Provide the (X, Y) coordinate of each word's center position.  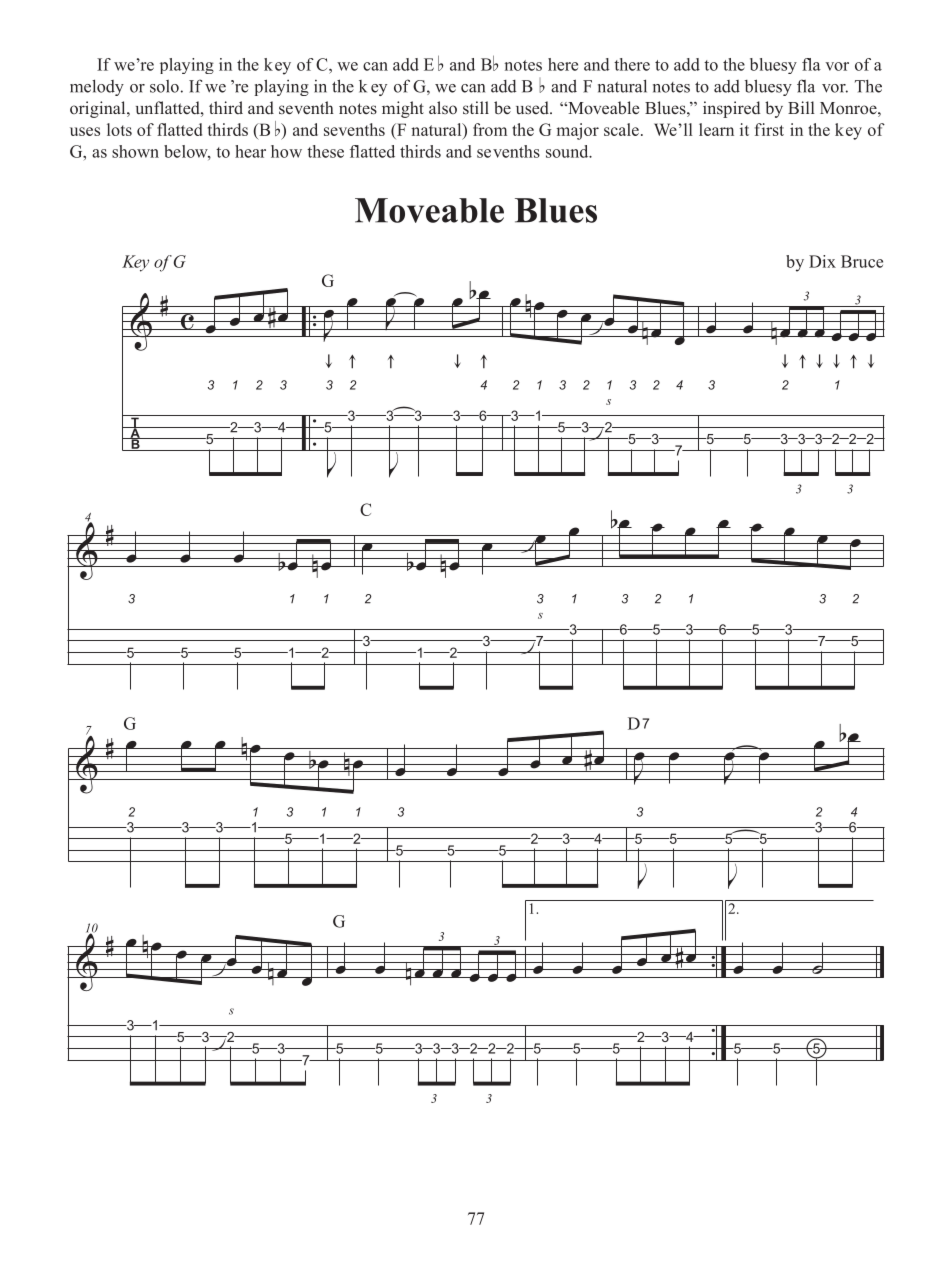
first (769, 129)
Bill (801, 107)
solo (164, 86)
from (490, 129)
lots (119, 129)
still (476, 107)
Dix (822, 261)
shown (135, 151)
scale (621, 129)
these (325, 151)
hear (250, 151)
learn (716, 129)
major (578, 131)
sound (568, 151)
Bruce (862, 261)
